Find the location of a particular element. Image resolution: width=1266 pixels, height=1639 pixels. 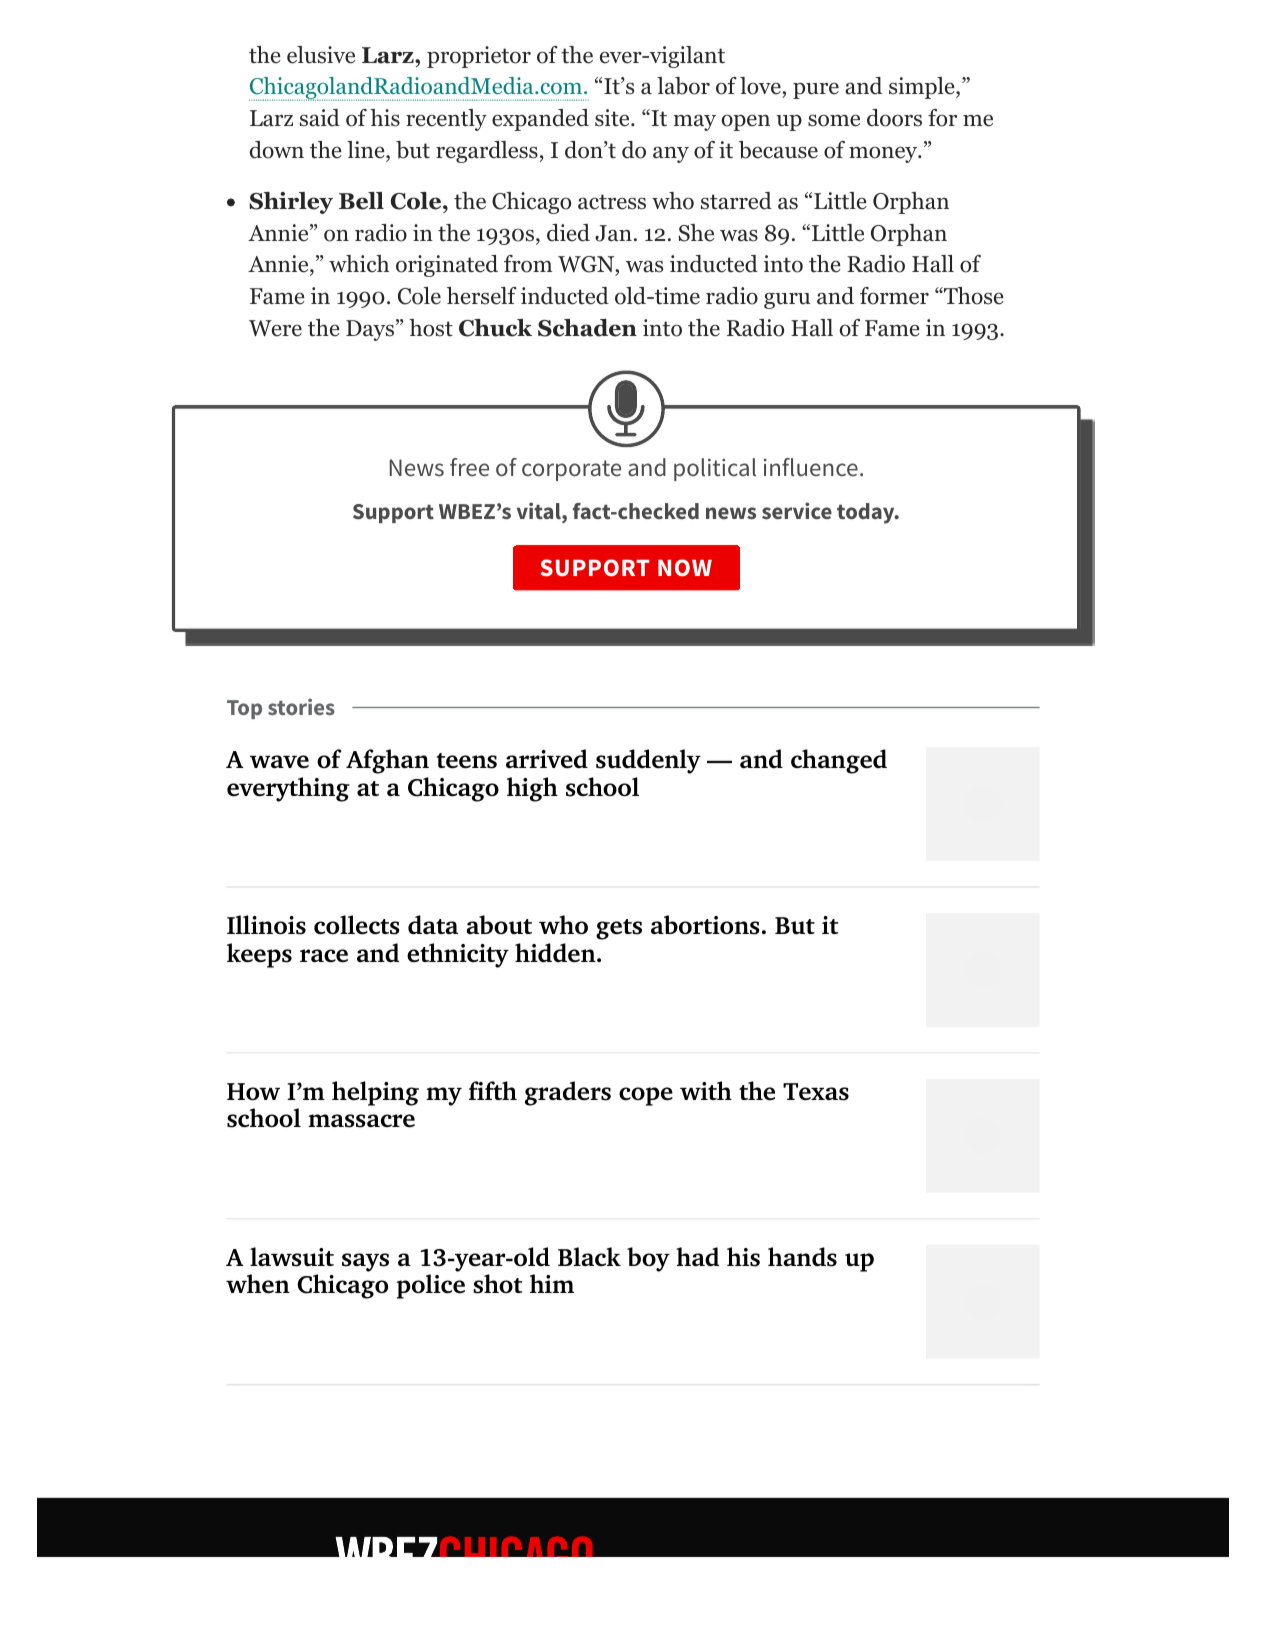

changed is located at coordinates (839, 761).
